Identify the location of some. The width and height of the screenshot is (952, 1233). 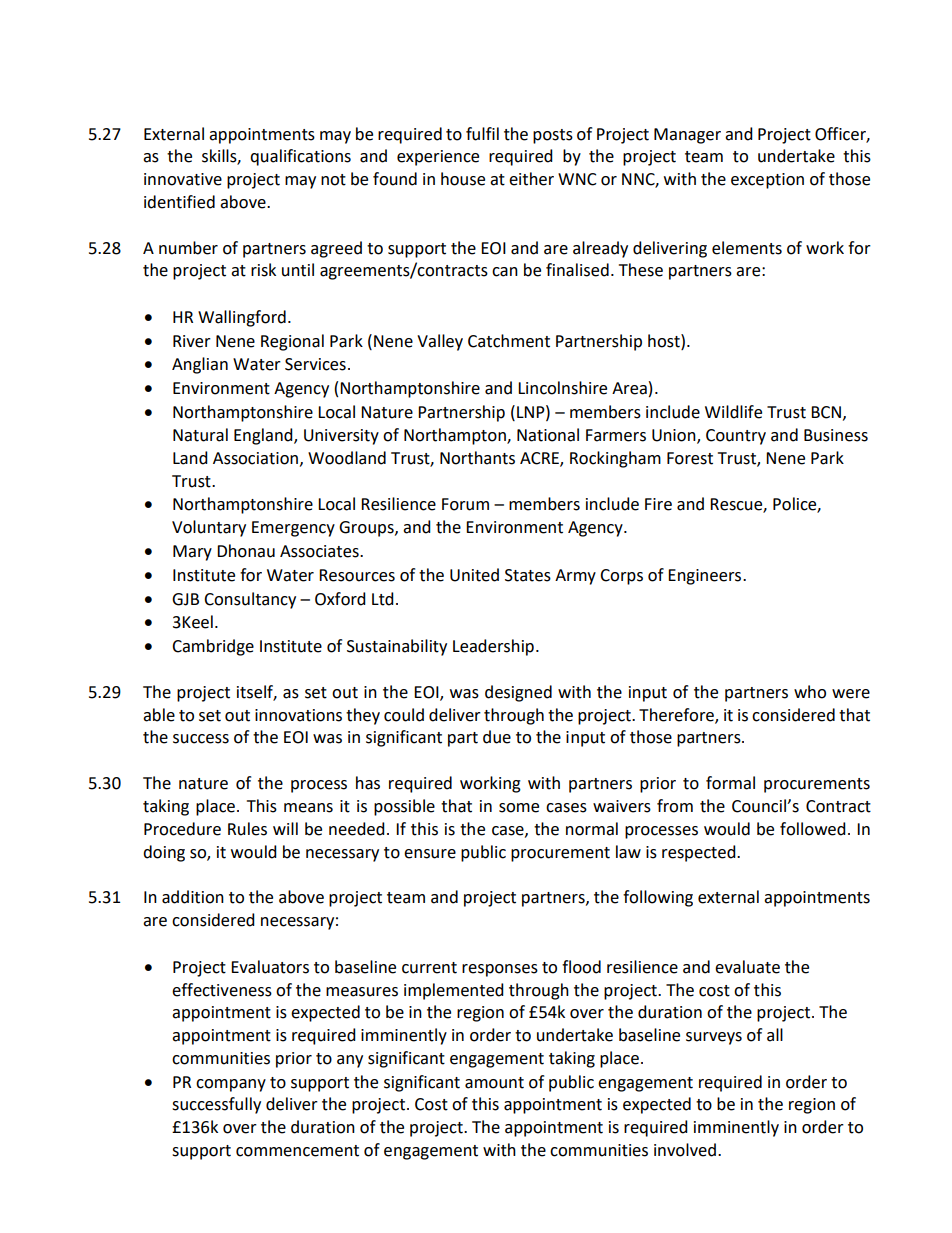
(519, 808).
